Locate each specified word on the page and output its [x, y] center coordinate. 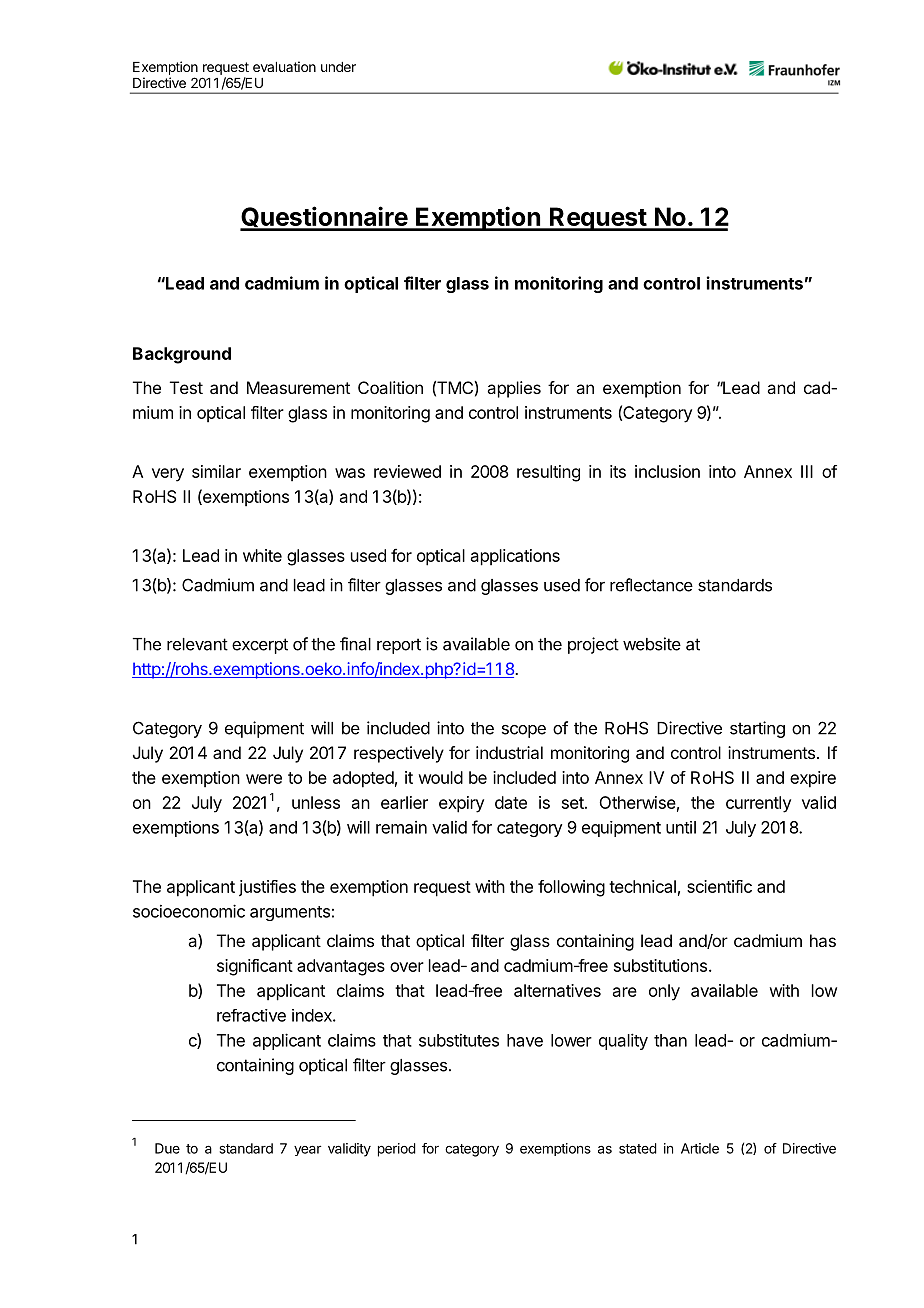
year [307, 1150]
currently [758, 804]
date [511, 802]
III [807, 471]
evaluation [284, 66]
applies [514, 389]
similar [216, 471]
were [264, 779]
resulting [548, 473]
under [338, 67]
